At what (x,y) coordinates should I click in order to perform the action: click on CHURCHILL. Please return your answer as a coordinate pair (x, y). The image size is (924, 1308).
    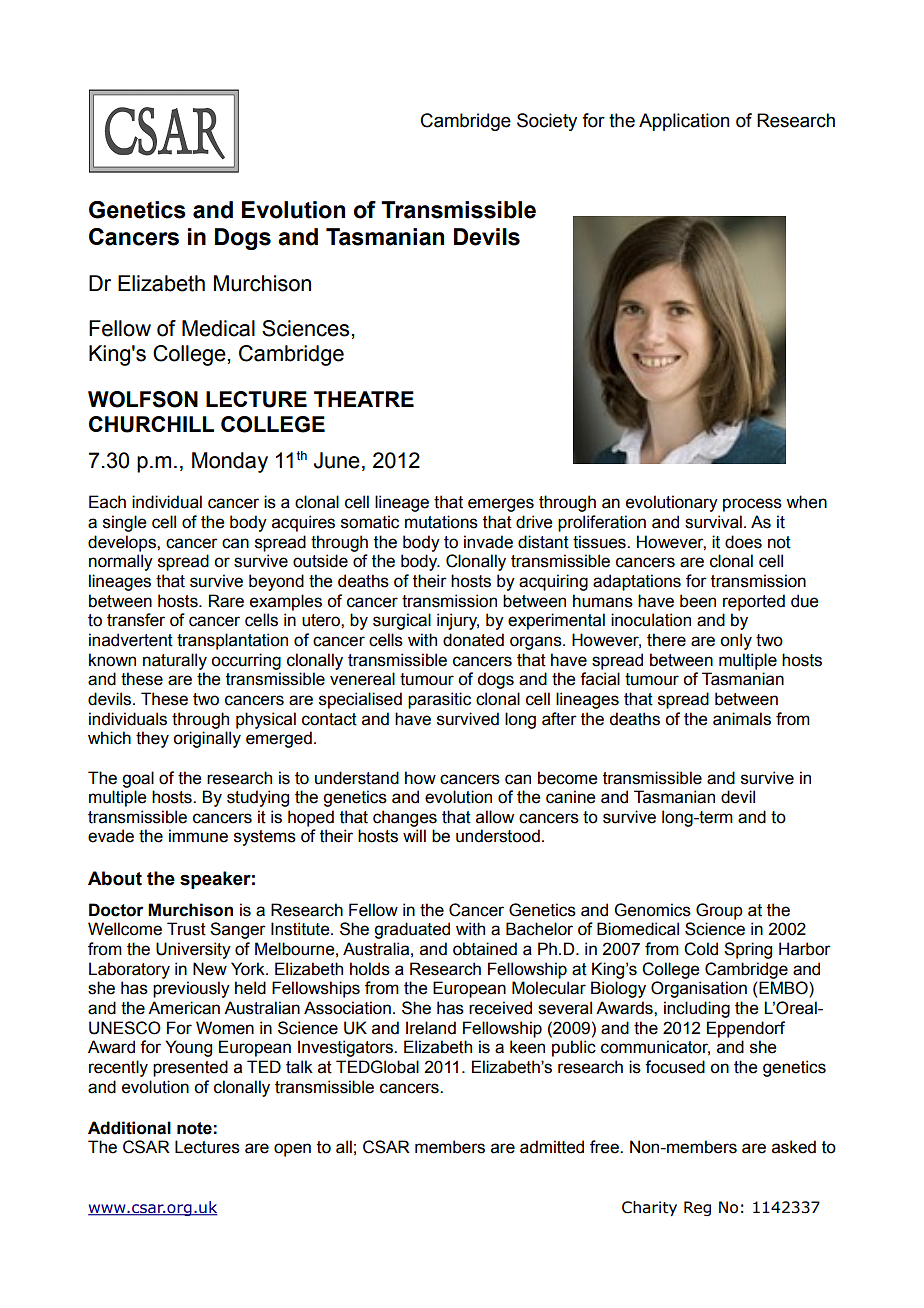
    Looking at the image, I should click on (151, 424).
